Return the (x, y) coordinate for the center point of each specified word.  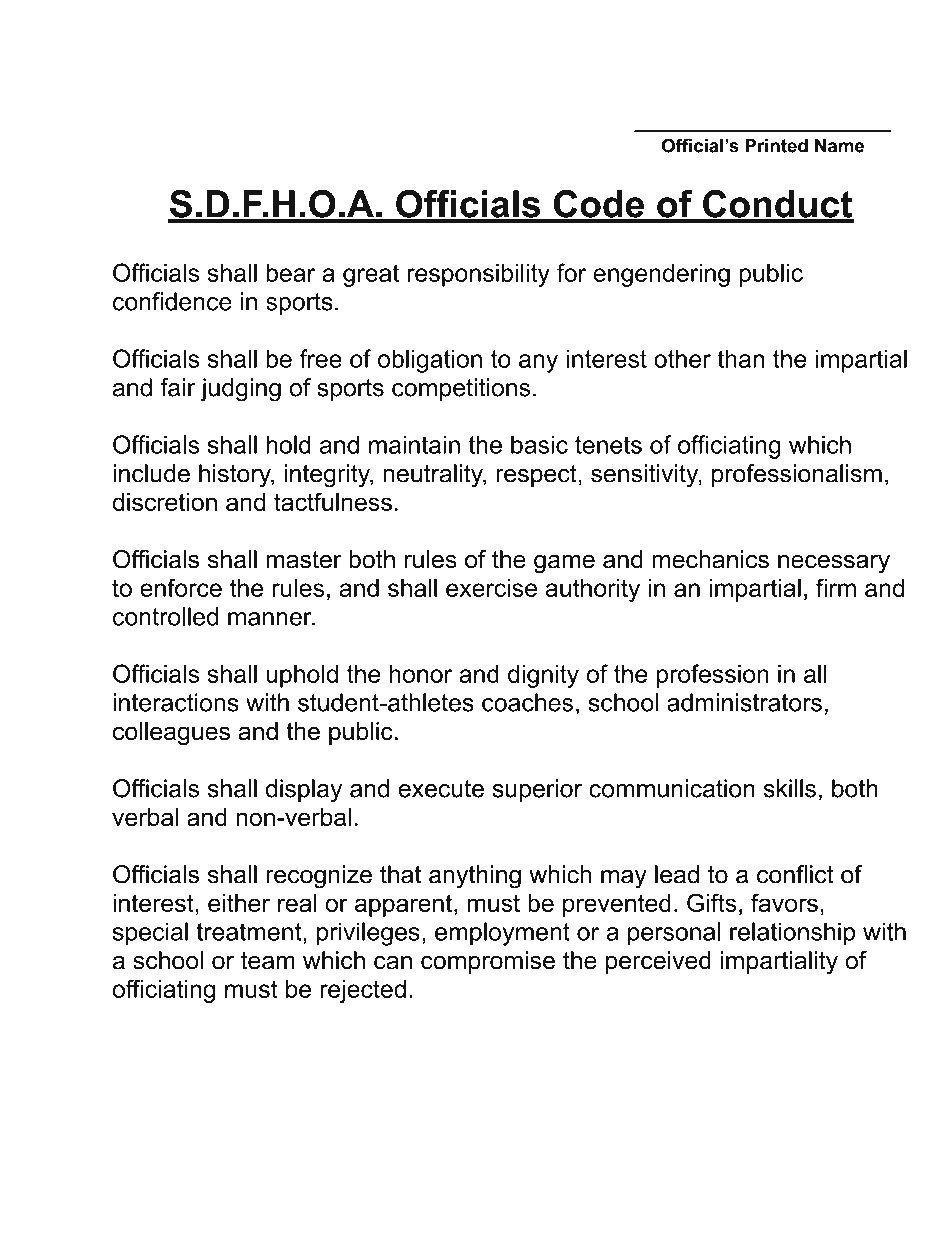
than (740, 358)
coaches (527, 702)
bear (290, 272)
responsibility (478, 275)
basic (539, 444)
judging (241, 390)
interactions (176, 702)
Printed (777, 146)
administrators (744, 702)
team (268, 961)
